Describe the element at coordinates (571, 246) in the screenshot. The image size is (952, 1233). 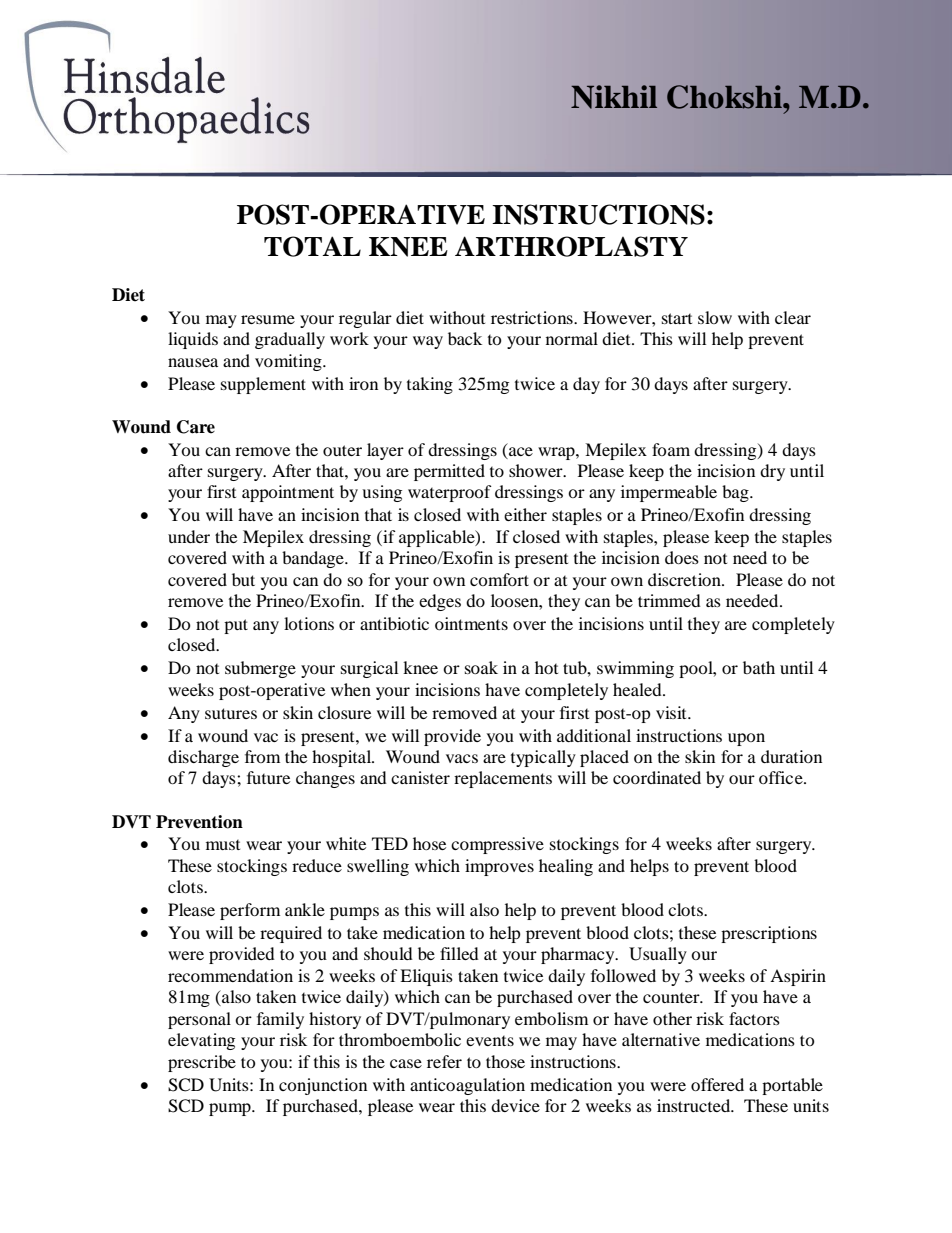
I see `ARTHROPLASTY` at that location.
